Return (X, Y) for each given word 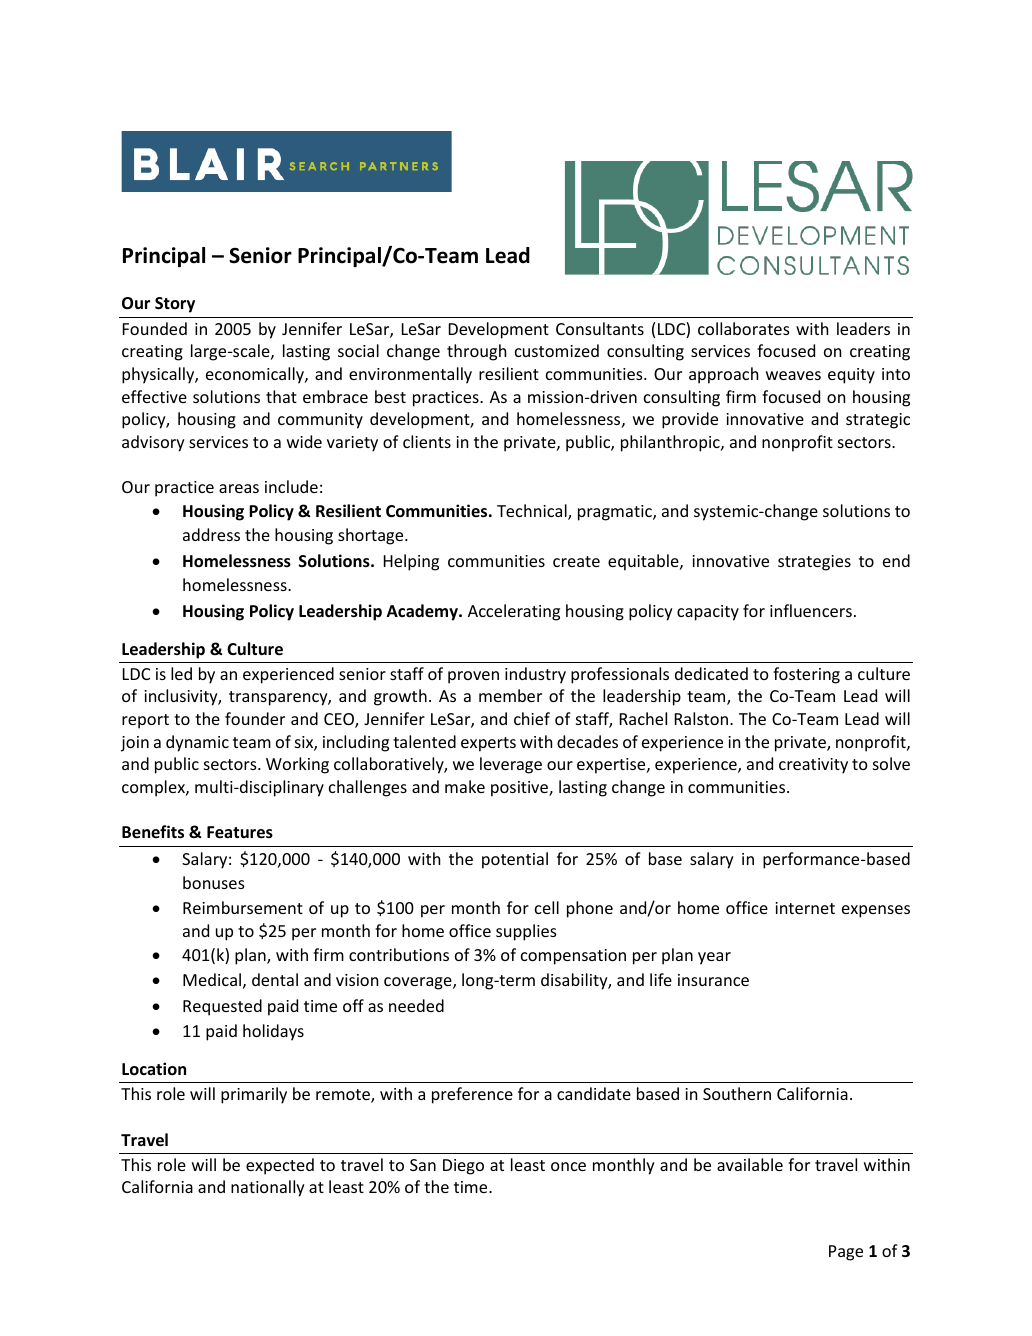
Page (846, 1253)
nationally (268, 1188)
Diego (463, 1167)
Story (175, 305)
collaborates (744, 328)
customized (557, 350)
